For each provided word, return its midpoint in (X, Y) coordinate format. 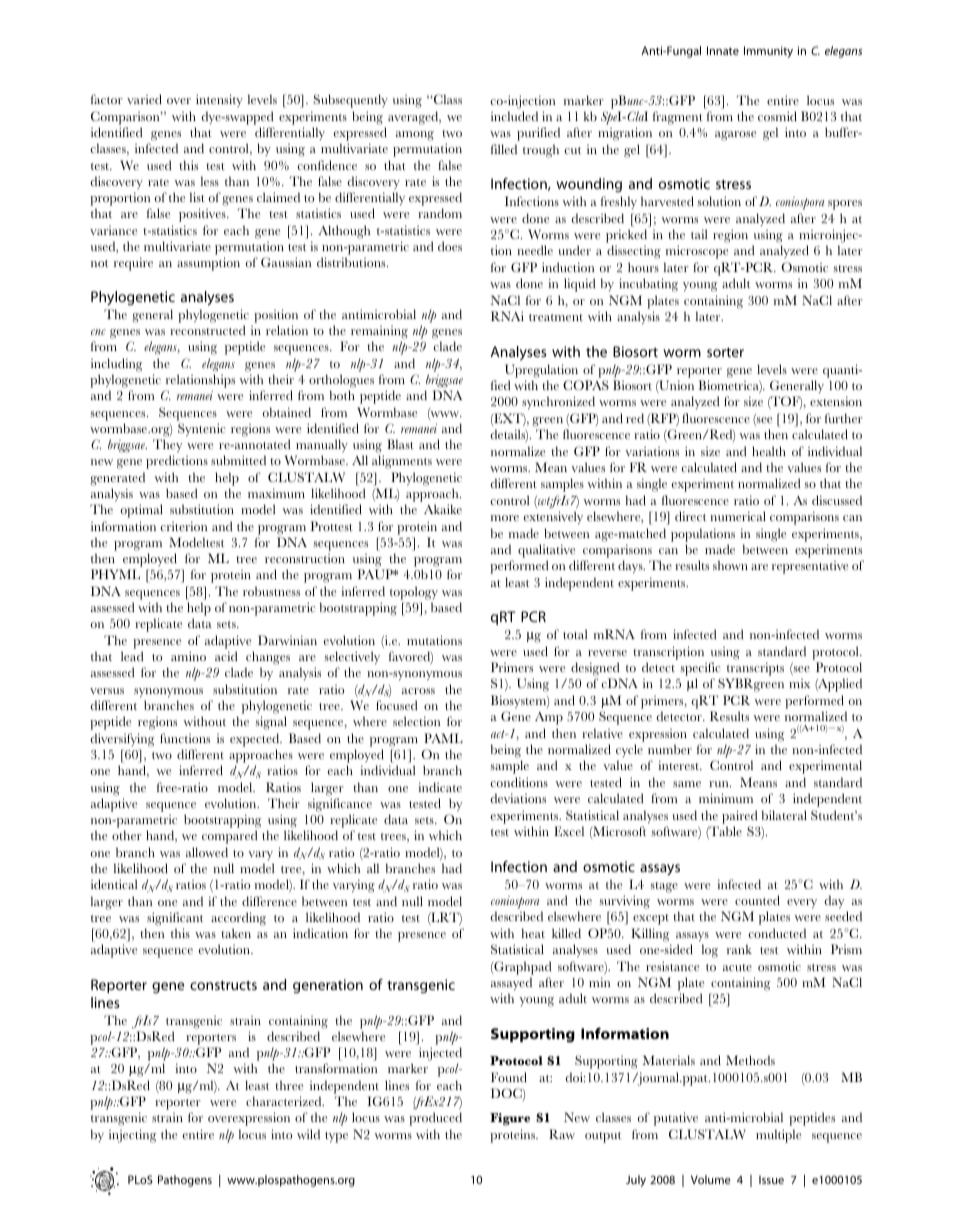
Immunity (768, 52)
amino (188, 656)
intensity (219, 100)
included (514, 116)
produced (435, 1119)
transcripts (755, 669)
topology (414, 593)
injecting (132, 1136)
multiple (778, 1136)
